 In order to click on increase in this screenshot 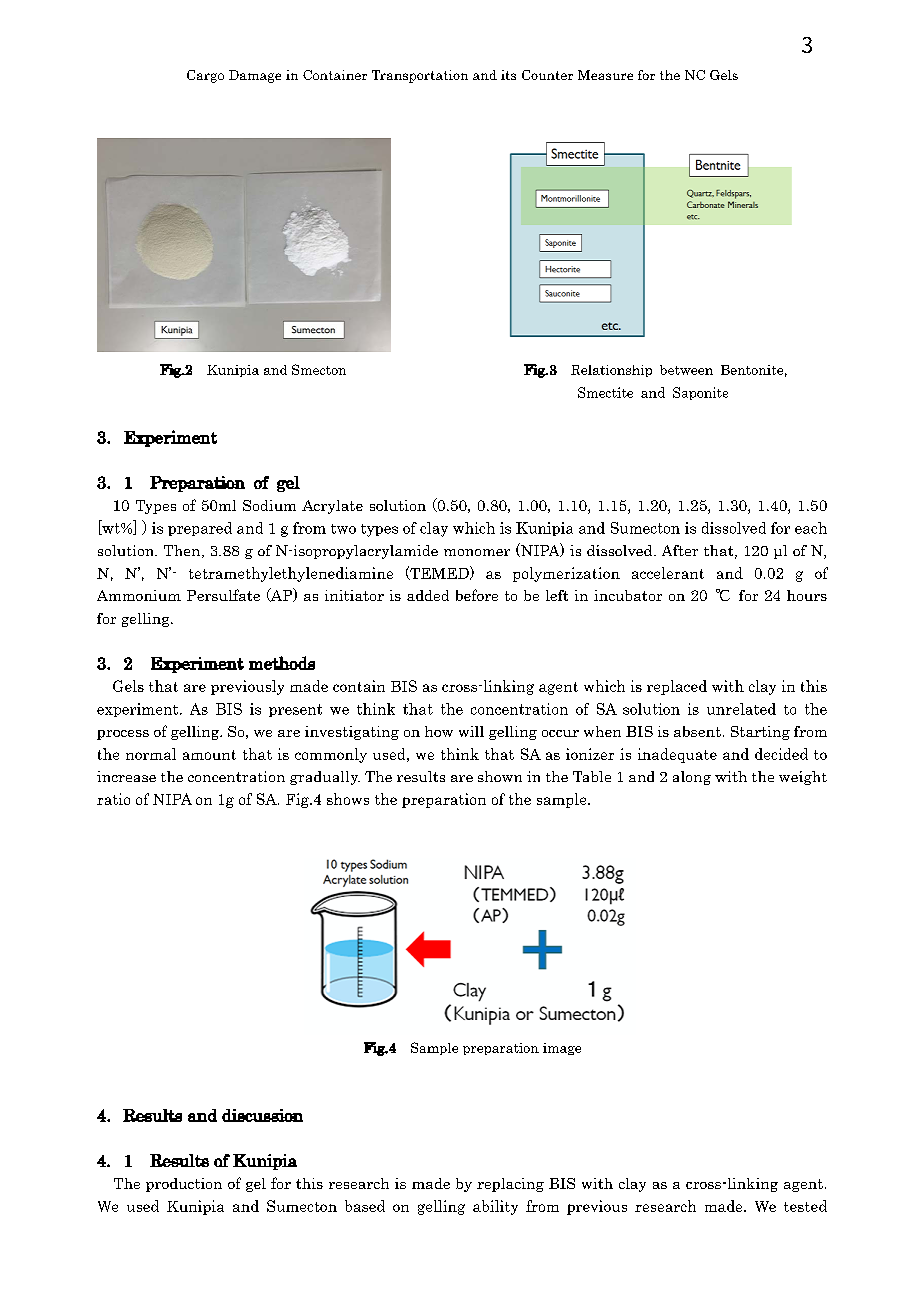, I will do `click(126, 776)`.
